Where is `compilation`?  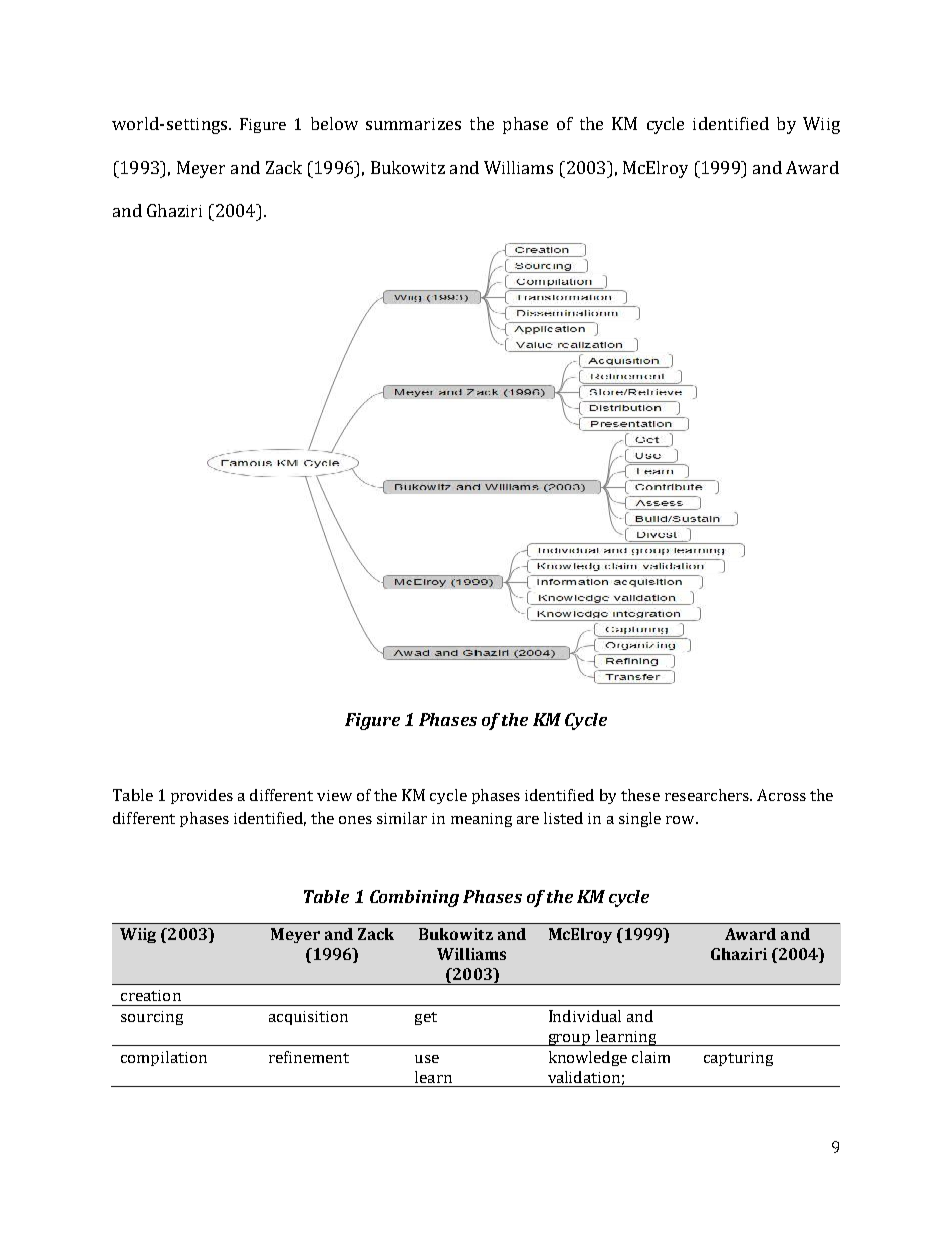
compilation is located at coordinates (164, 1058).
